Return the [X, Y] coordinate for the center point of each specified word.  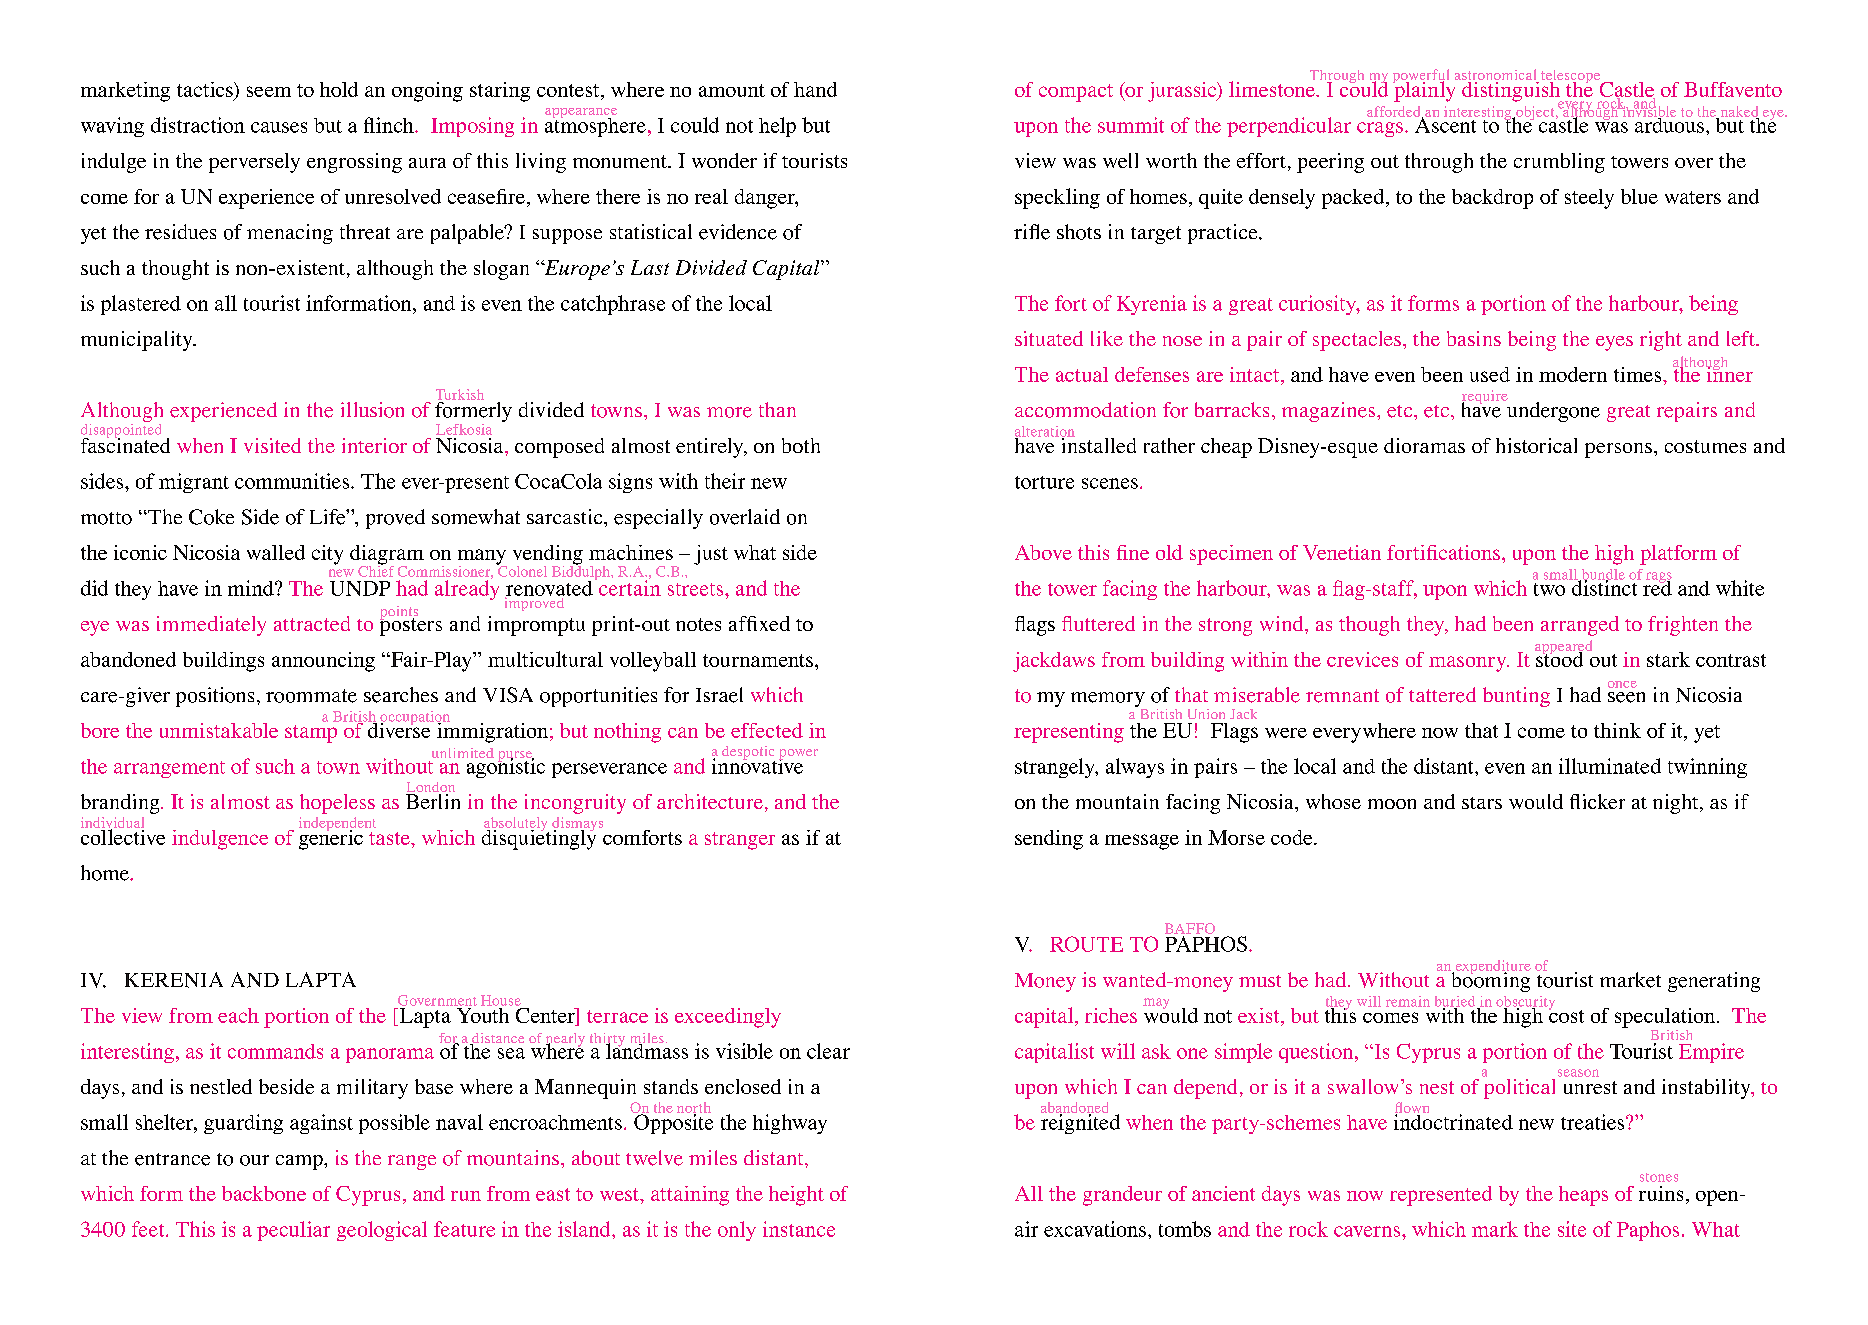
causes [279, 127]
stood [1559, 658]
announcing [323, 662]
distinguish [1511, 91]
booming [1489, 981]
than [777, 409]
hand [815, 89]
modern [1573, 374]
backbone [264, 1193]
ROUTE [1086, 944]
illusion [372, 410]
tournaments [758, 660]
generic [331, 838]
